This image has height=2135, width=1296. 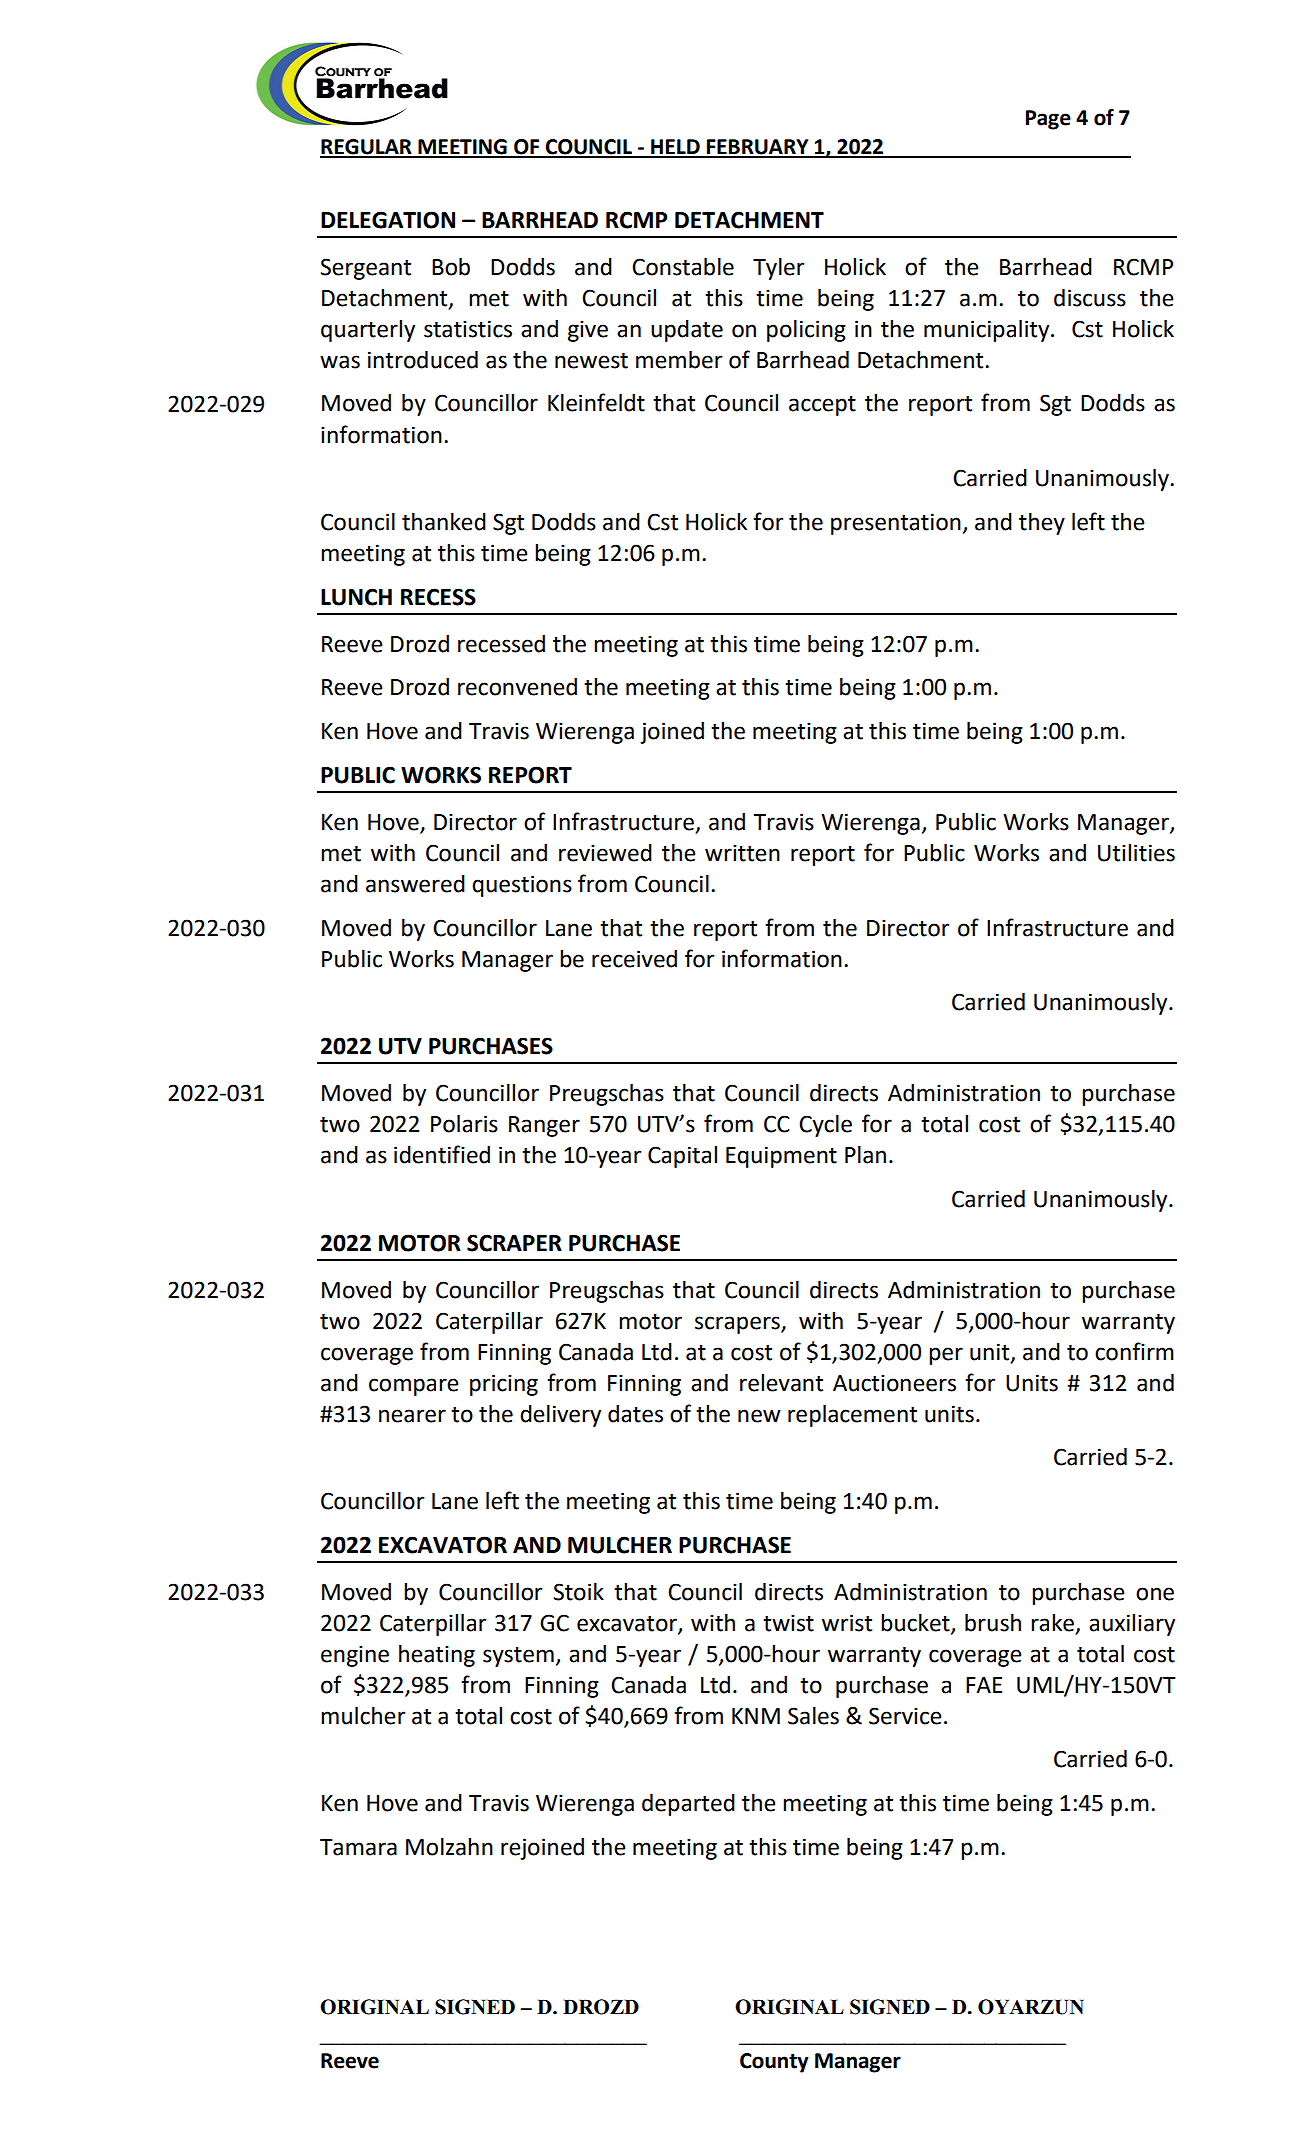 What do you see at coordinates (356, 597) in the image?
I see `LUNCH` at bounding box center [356, 597].
